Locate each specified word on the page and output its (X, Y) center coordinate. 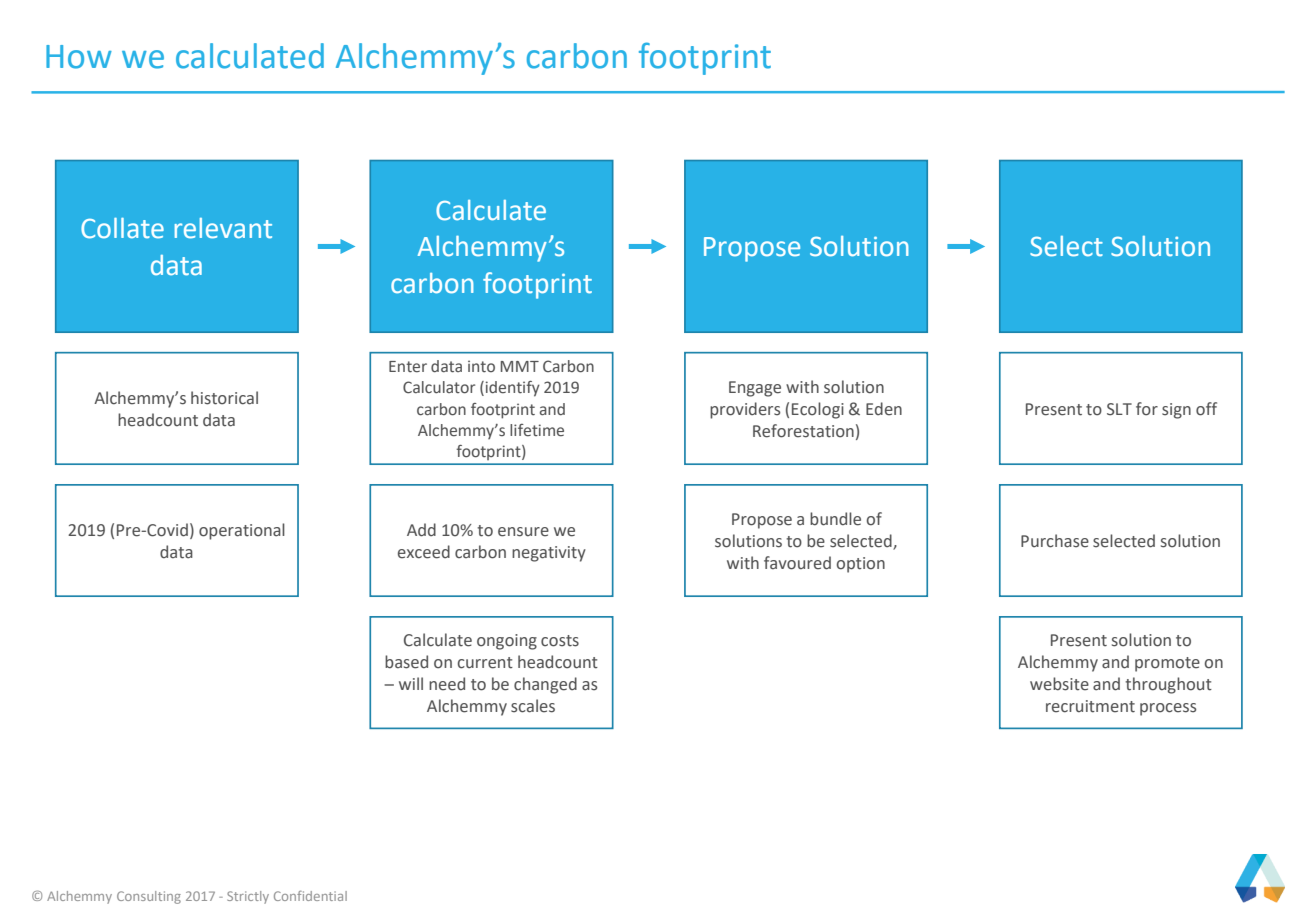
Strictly (248, 897)
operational (242, 531)
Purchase (1055, 541)
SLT (1119, 409)
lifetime (537, 430)
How (79, 57)
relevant (223, 228)
